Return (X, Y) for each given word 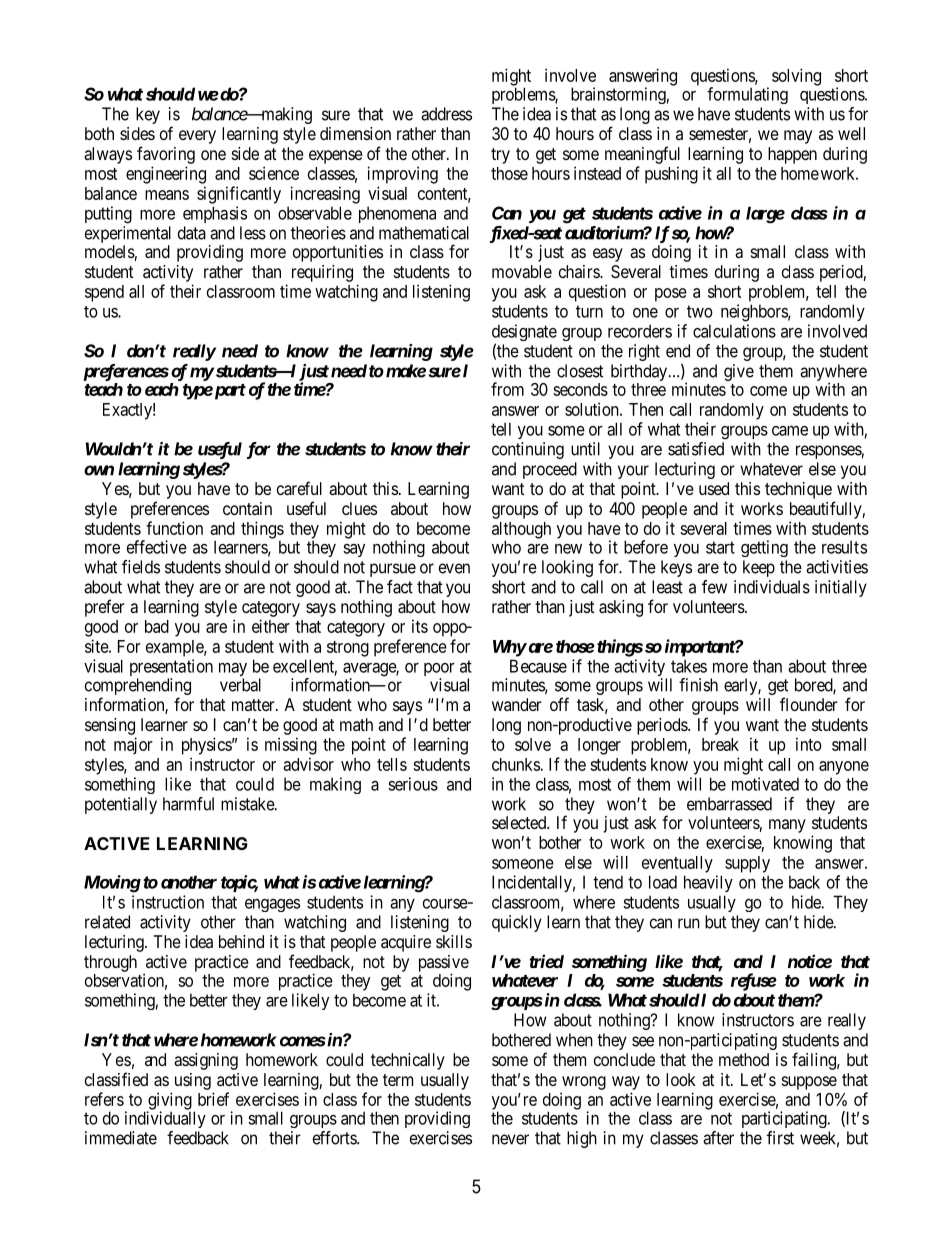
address (446, 114)
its (420, 626)
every (197, 137)
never (510, 1139)
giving (169, 1102)
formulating (747, 95)
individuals (772, 587)
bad (157, 626)
